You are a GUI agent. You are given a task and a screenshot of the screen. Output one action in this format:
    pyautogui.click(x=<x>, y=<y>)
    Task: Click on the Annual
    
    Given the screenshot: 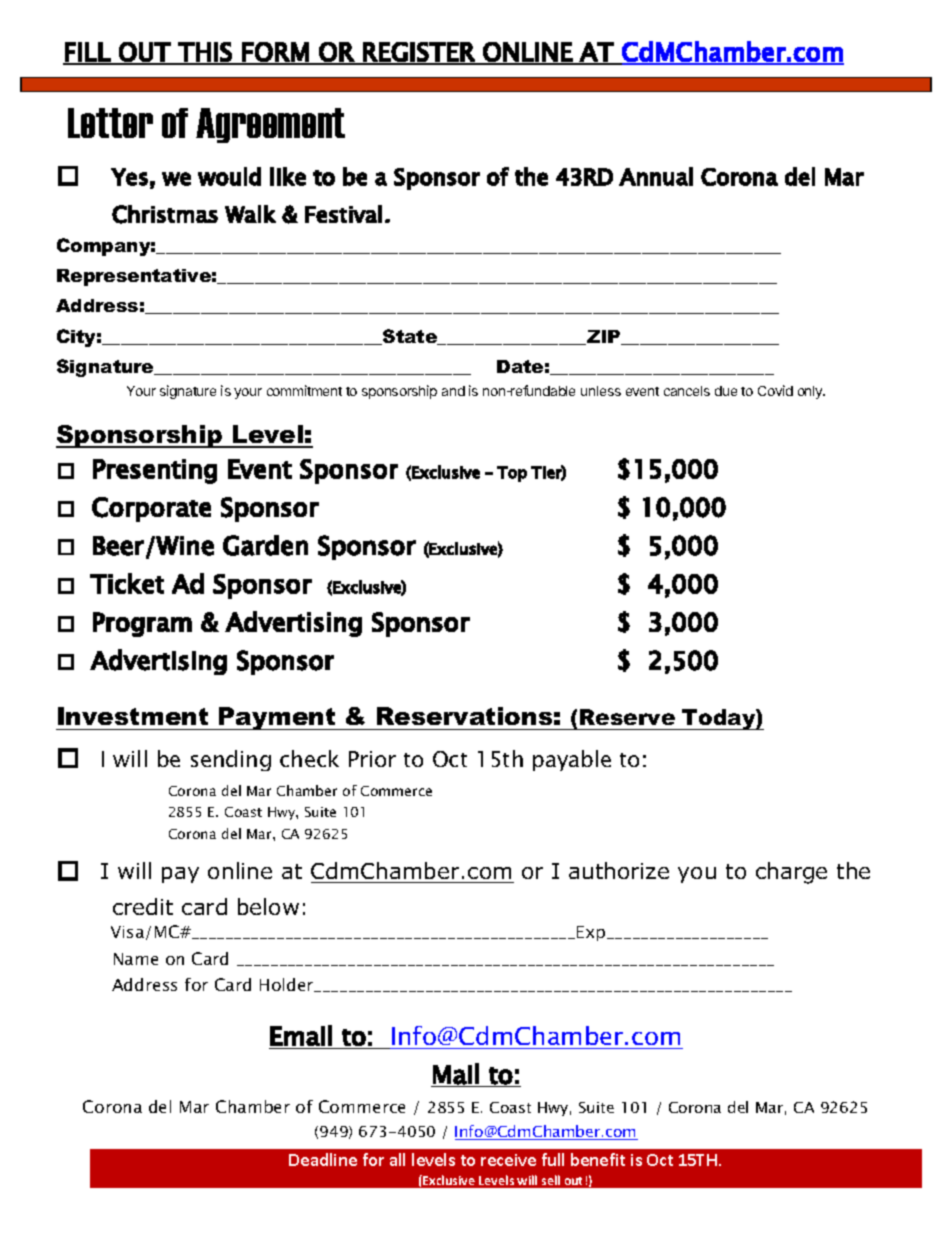 What is the action you would take?
    pyautogui.click(x=656, y=176)
